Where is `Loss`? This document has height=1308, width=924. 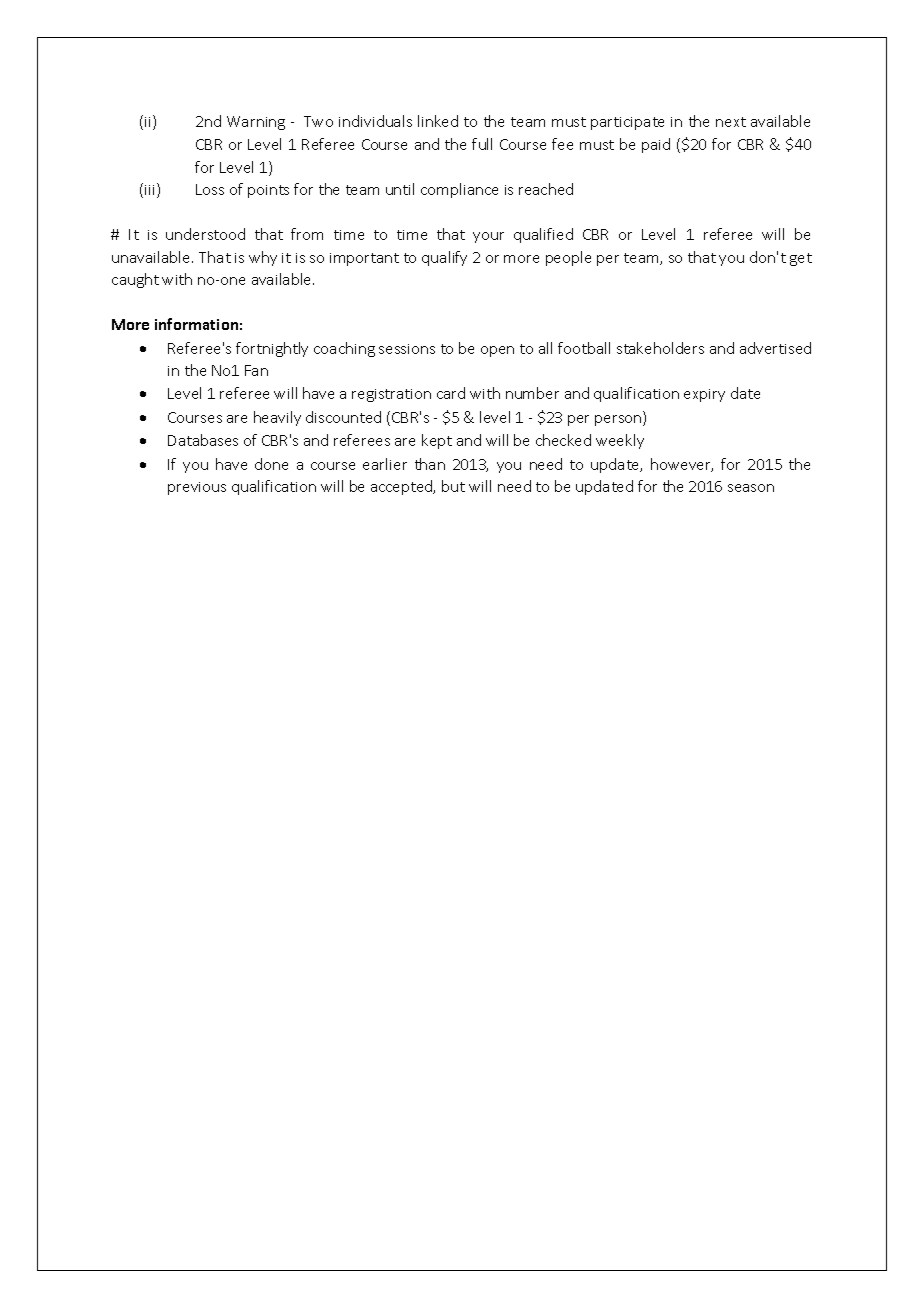
Loss is located at coordinates (210, 189).
